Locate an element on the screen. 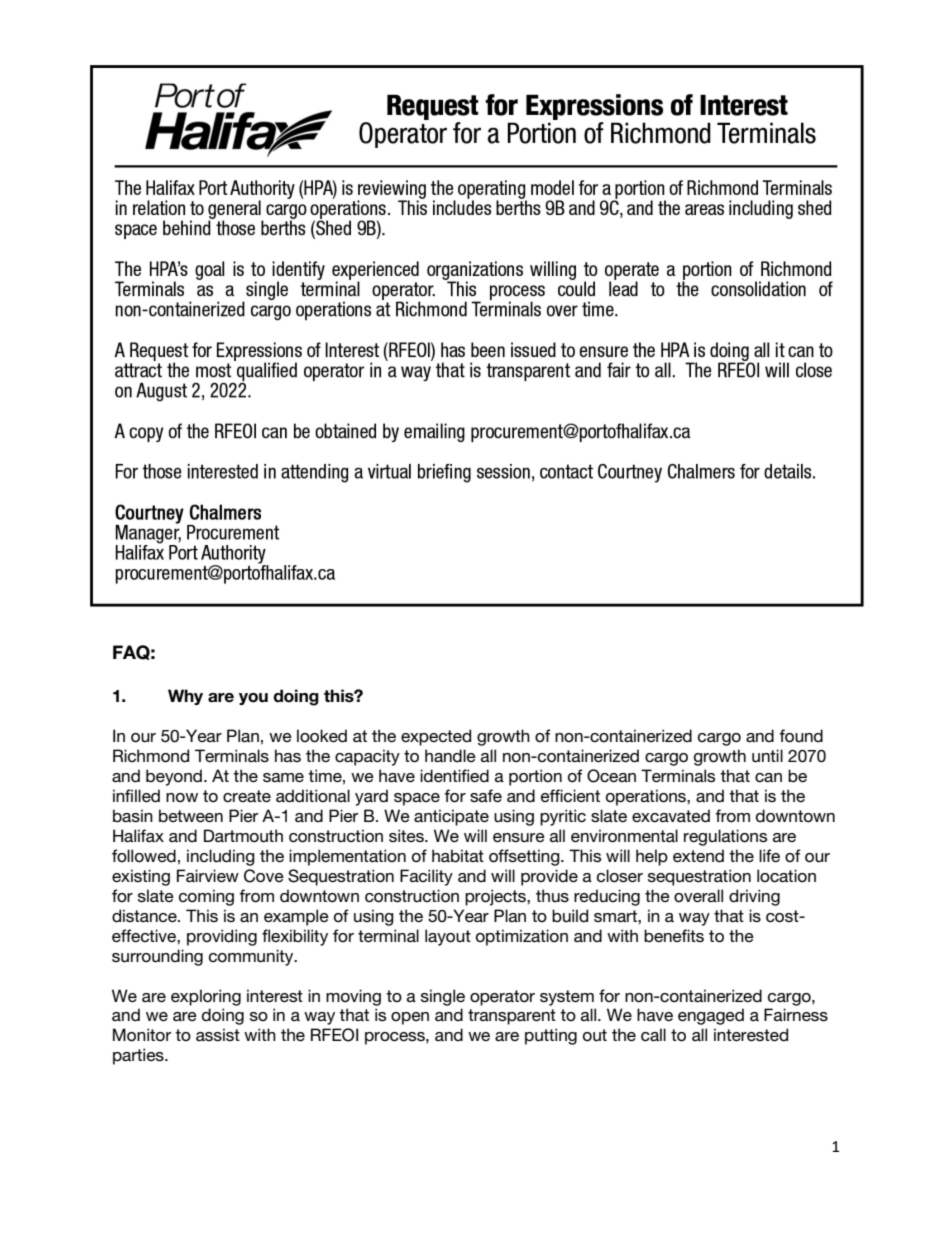 The width and height of the screenshot is (952, 1233). anticipate is located at coordinates (451, 817).
